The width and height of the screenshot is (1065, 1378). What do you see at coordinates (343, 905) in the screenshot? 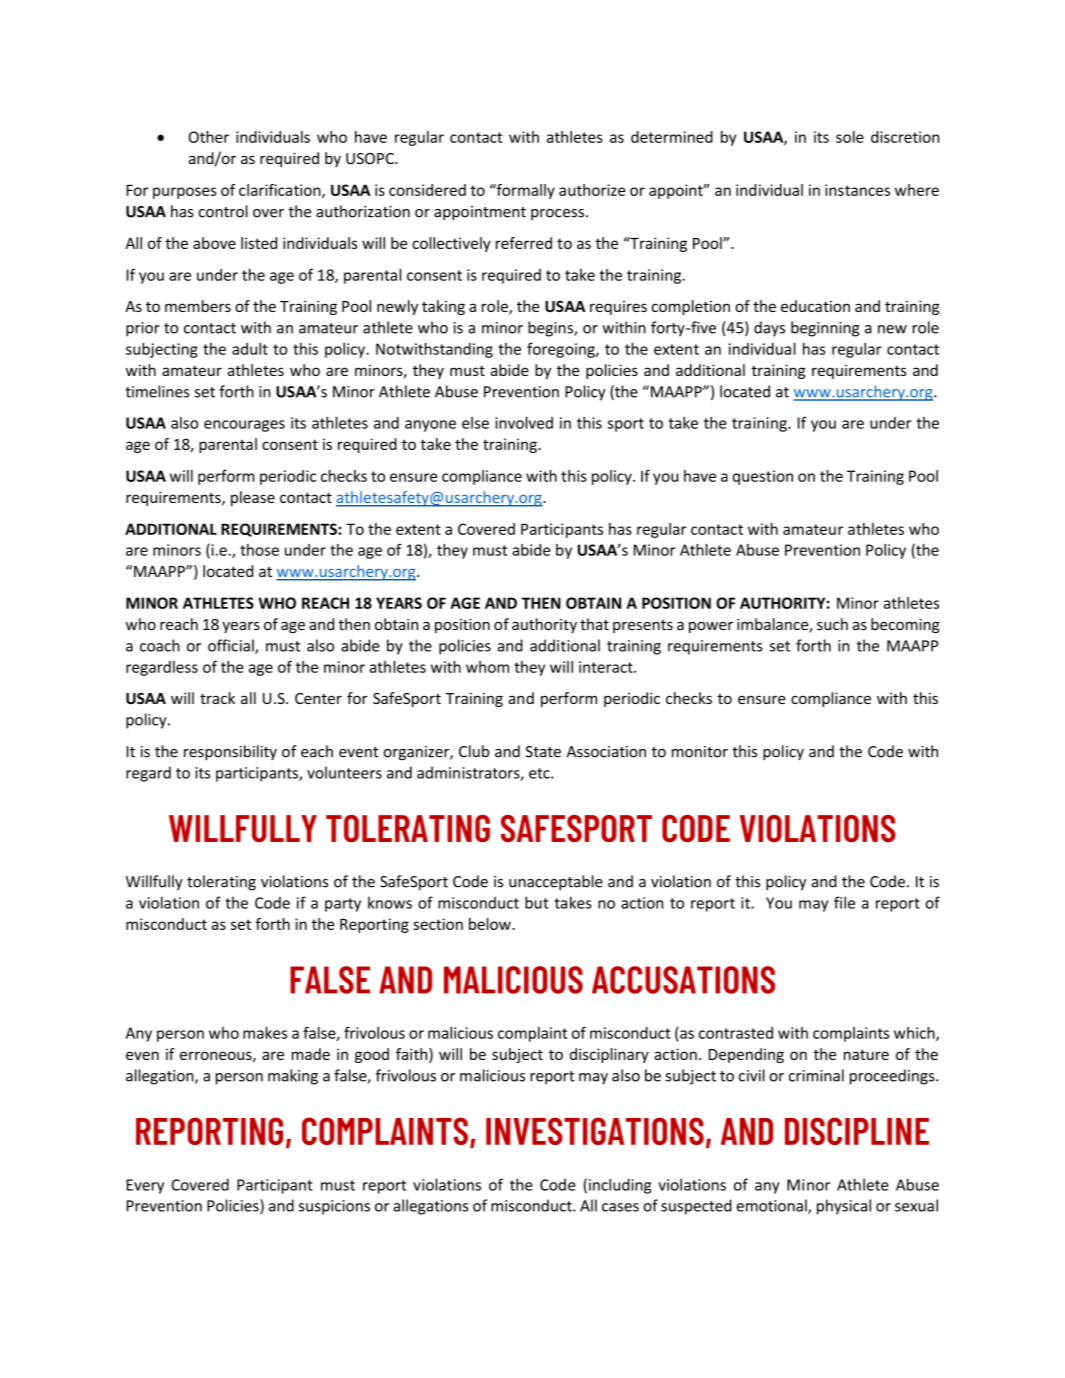
I see `party` at bounding box center [343, 905].
